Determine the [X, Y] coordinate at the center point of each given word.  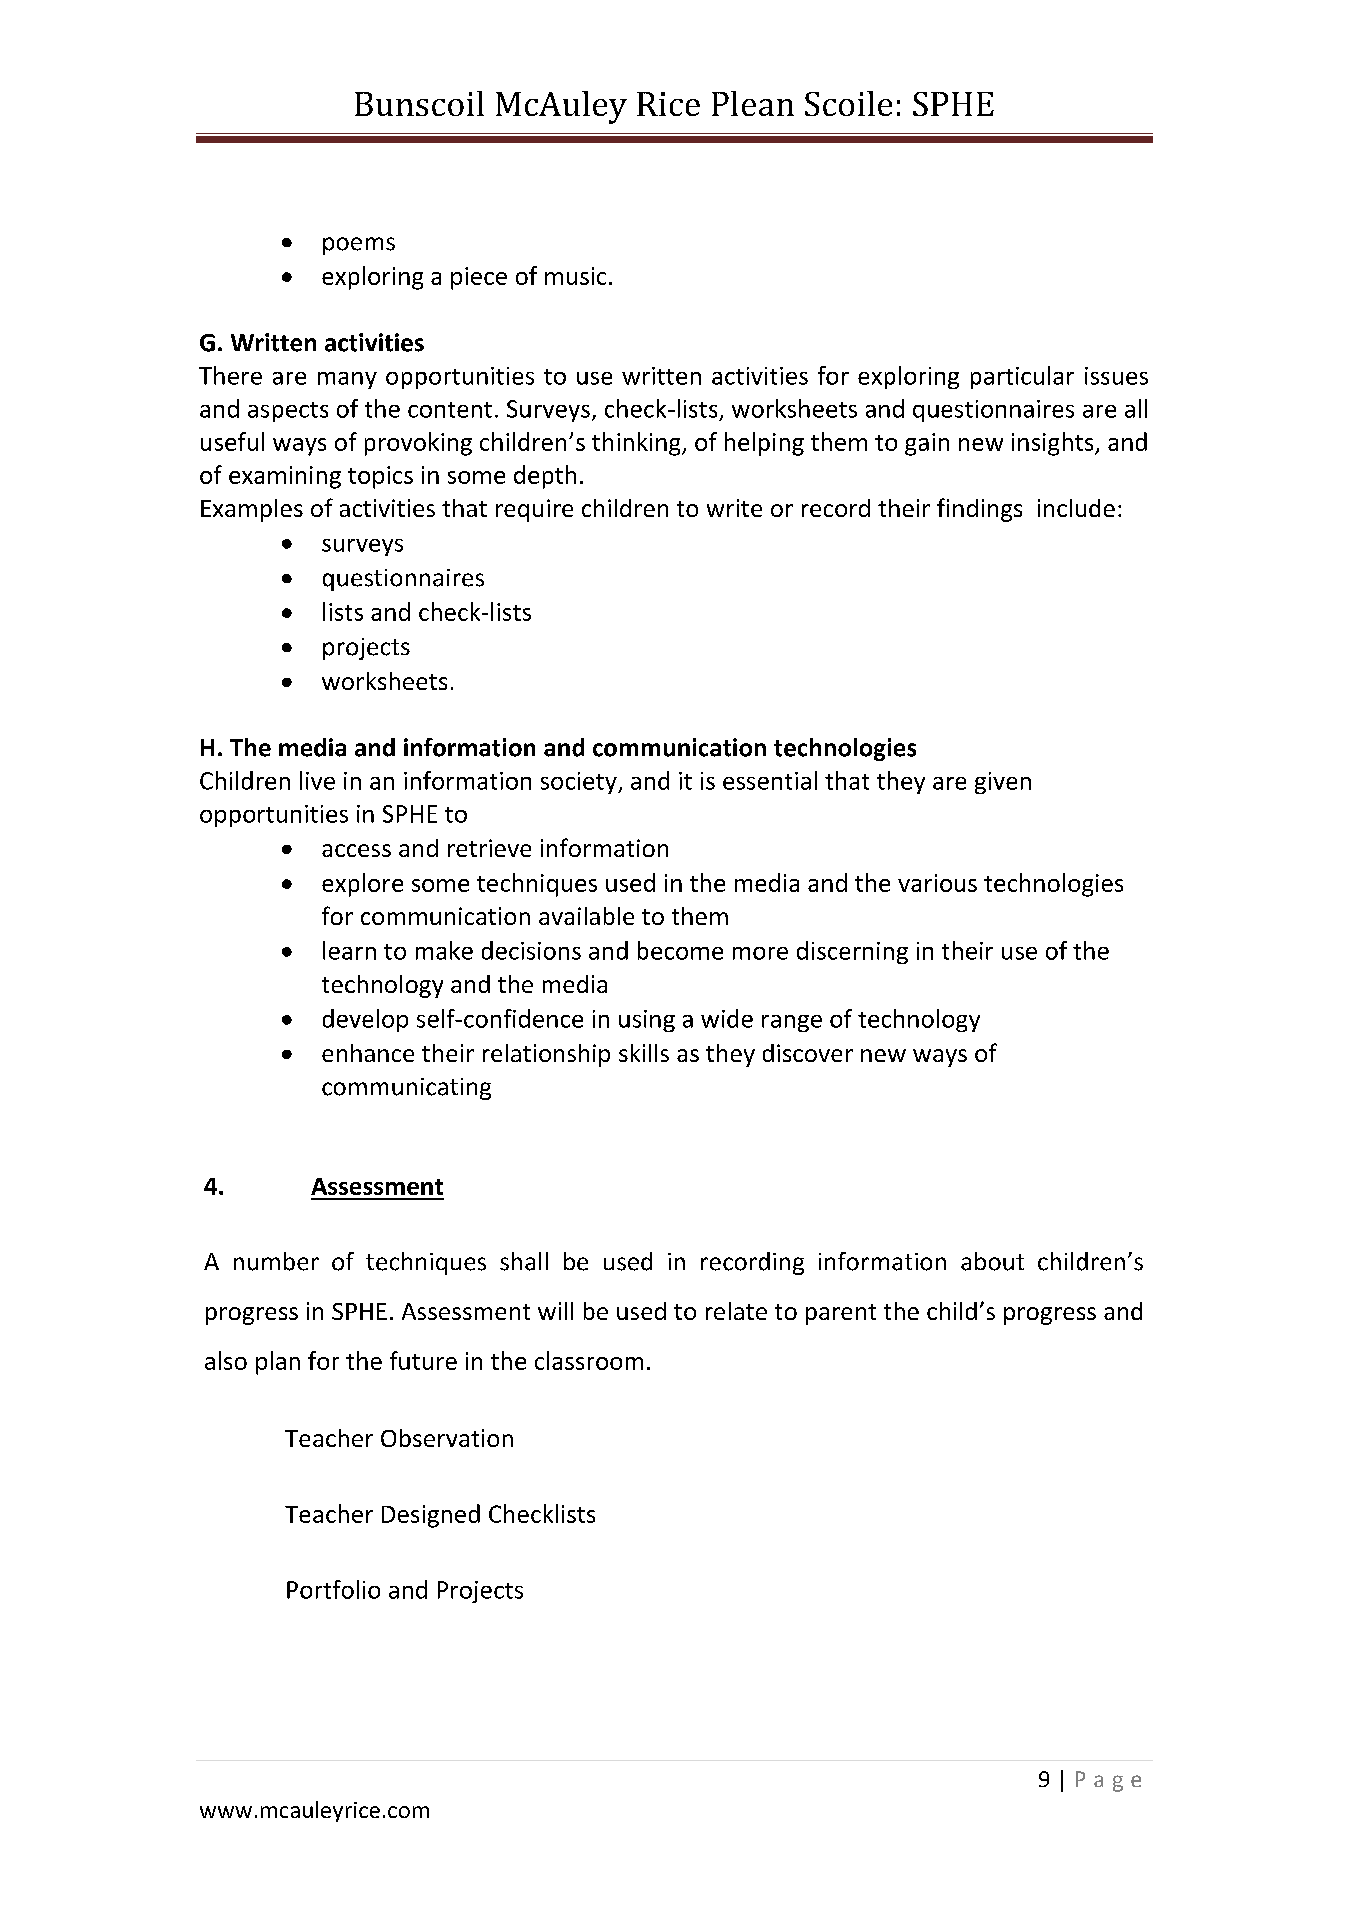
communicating [406, 1089]
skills [644, 1053]
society [580, 783]
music [575, 276]
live [317, 780]
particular [1022, 377]
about [992, 1261]
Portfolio [333, 1589]
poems [359, 246]
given [1003, 783]
